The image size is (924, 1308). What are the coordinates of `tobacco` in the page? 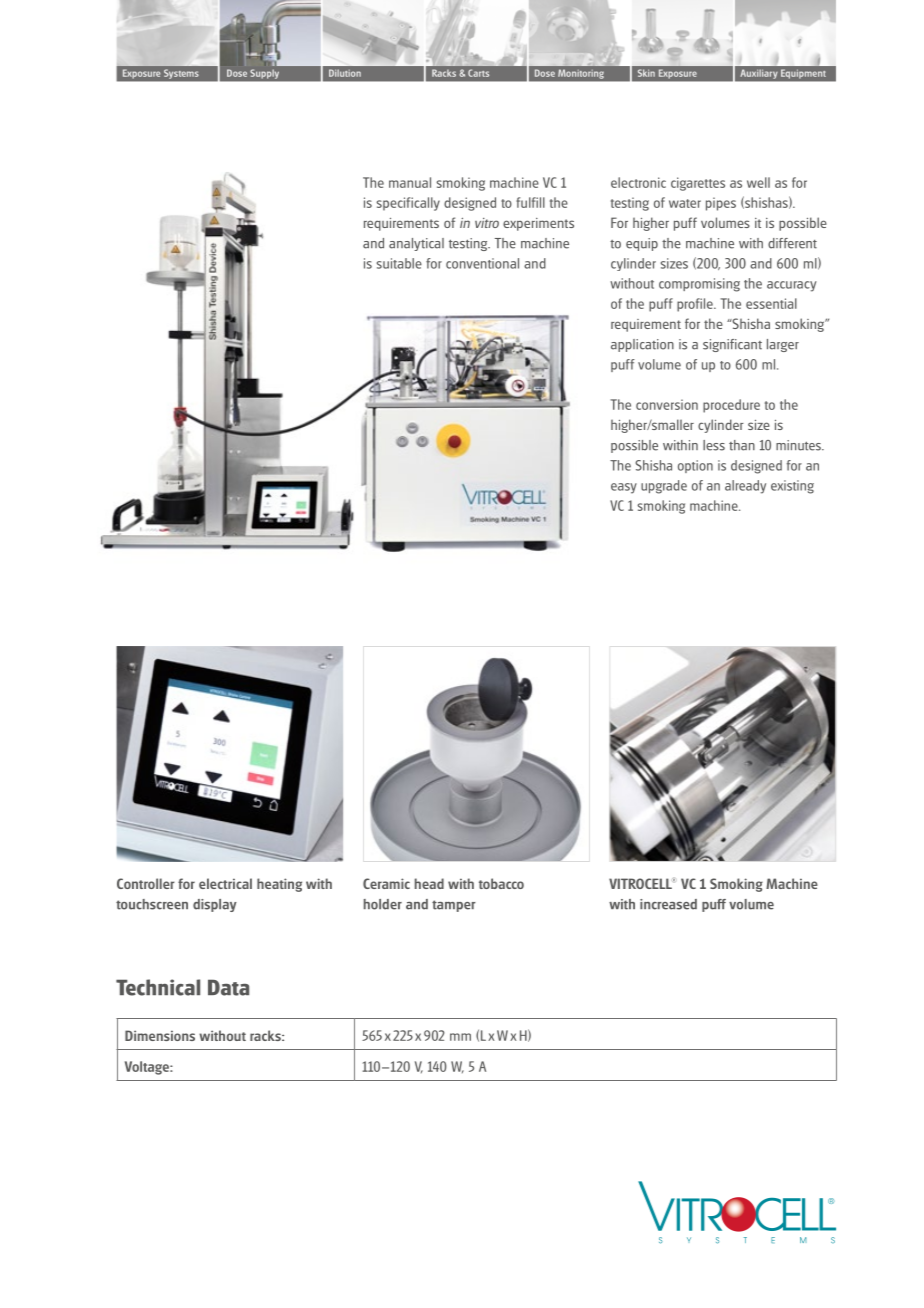 It's located at (501, 883).
